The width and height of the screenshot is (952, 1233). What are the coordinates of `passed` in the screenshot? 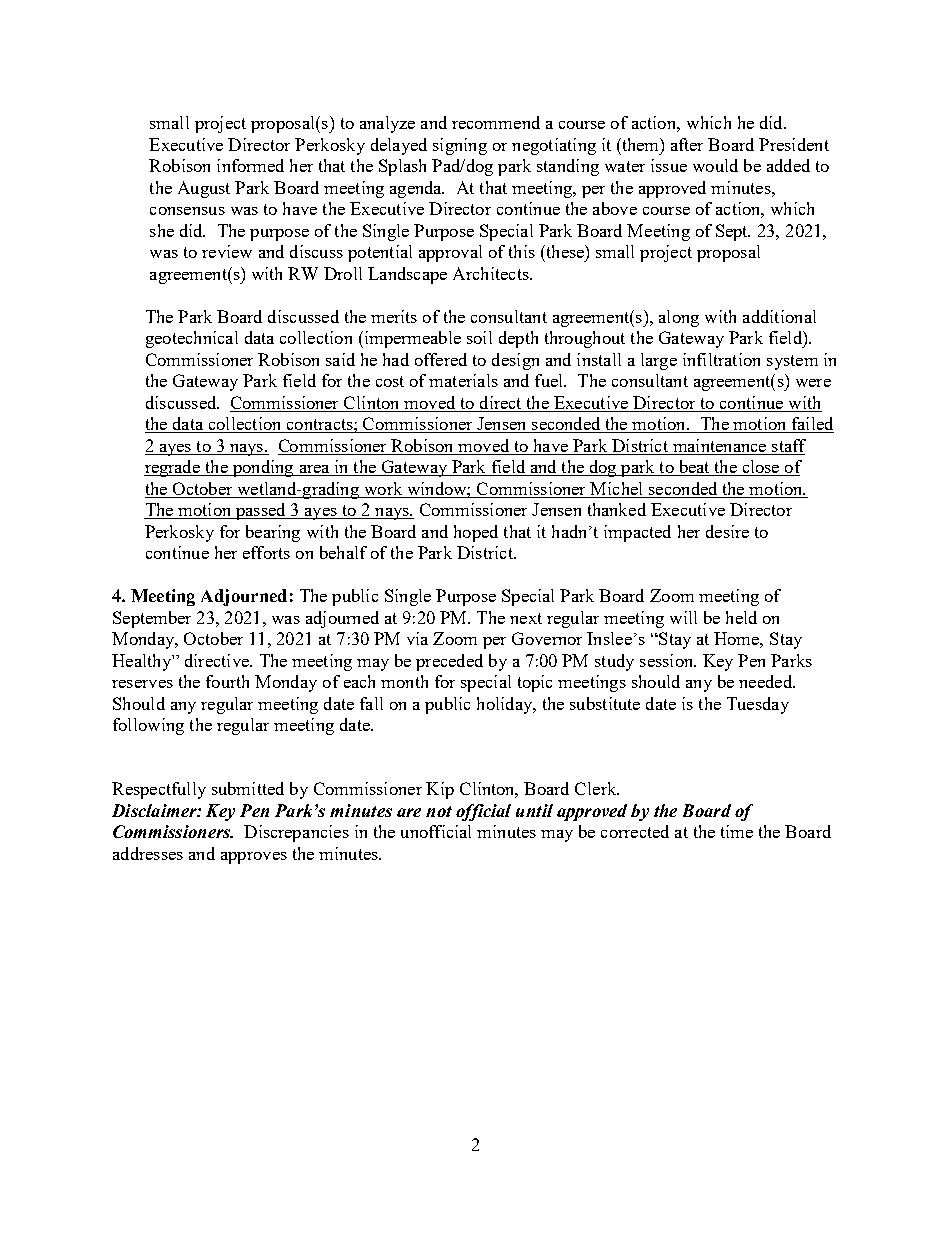 It's located at (260, 511).
